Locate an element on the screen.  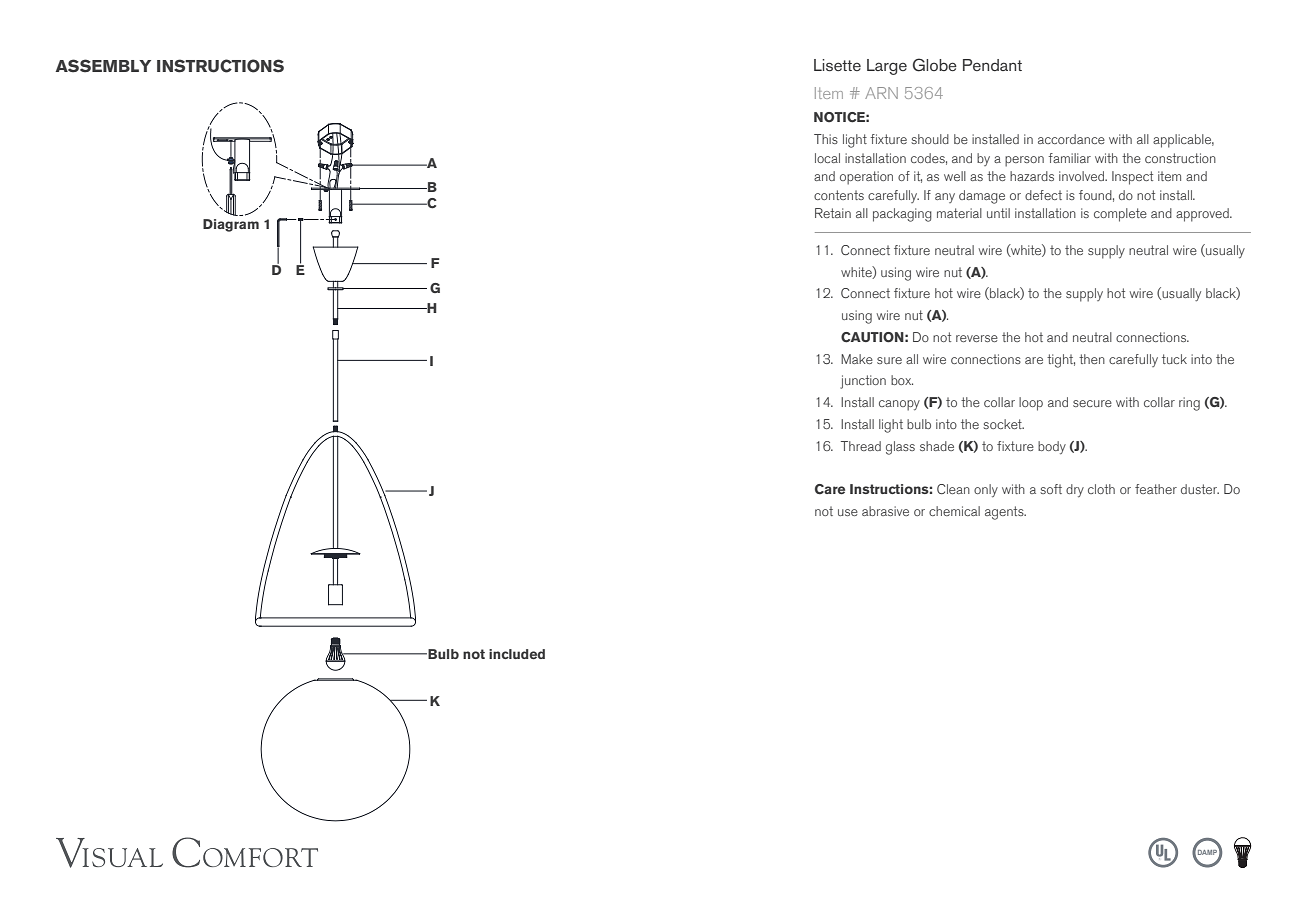
Lisette is located at coordinates (837, 65).
